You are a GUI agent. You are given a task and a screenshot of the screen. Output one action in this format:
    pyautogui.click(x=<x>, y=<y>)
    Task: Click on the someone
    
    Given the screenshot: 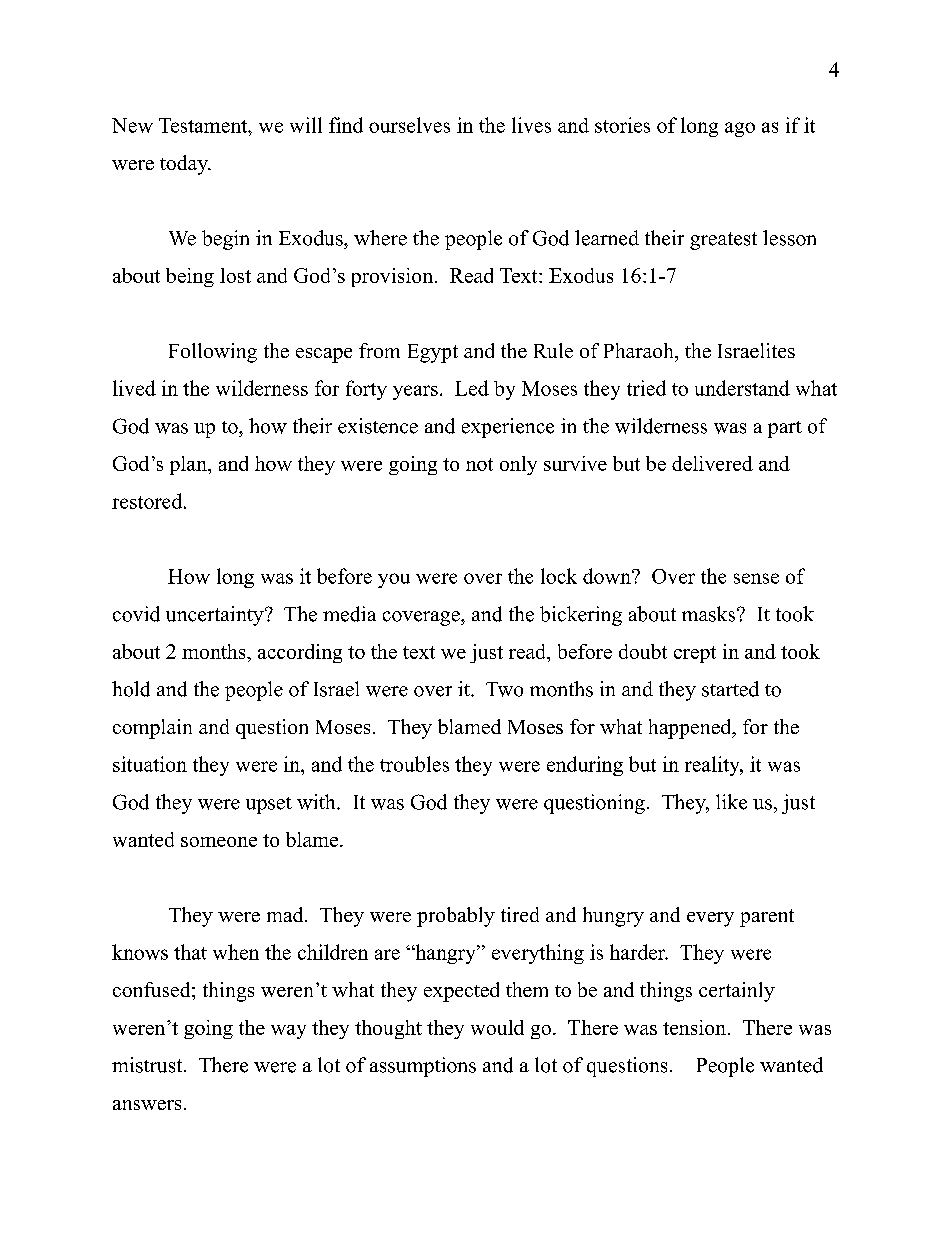 What is the action you would take?
    pyautogui.click(x=219, y=842)
